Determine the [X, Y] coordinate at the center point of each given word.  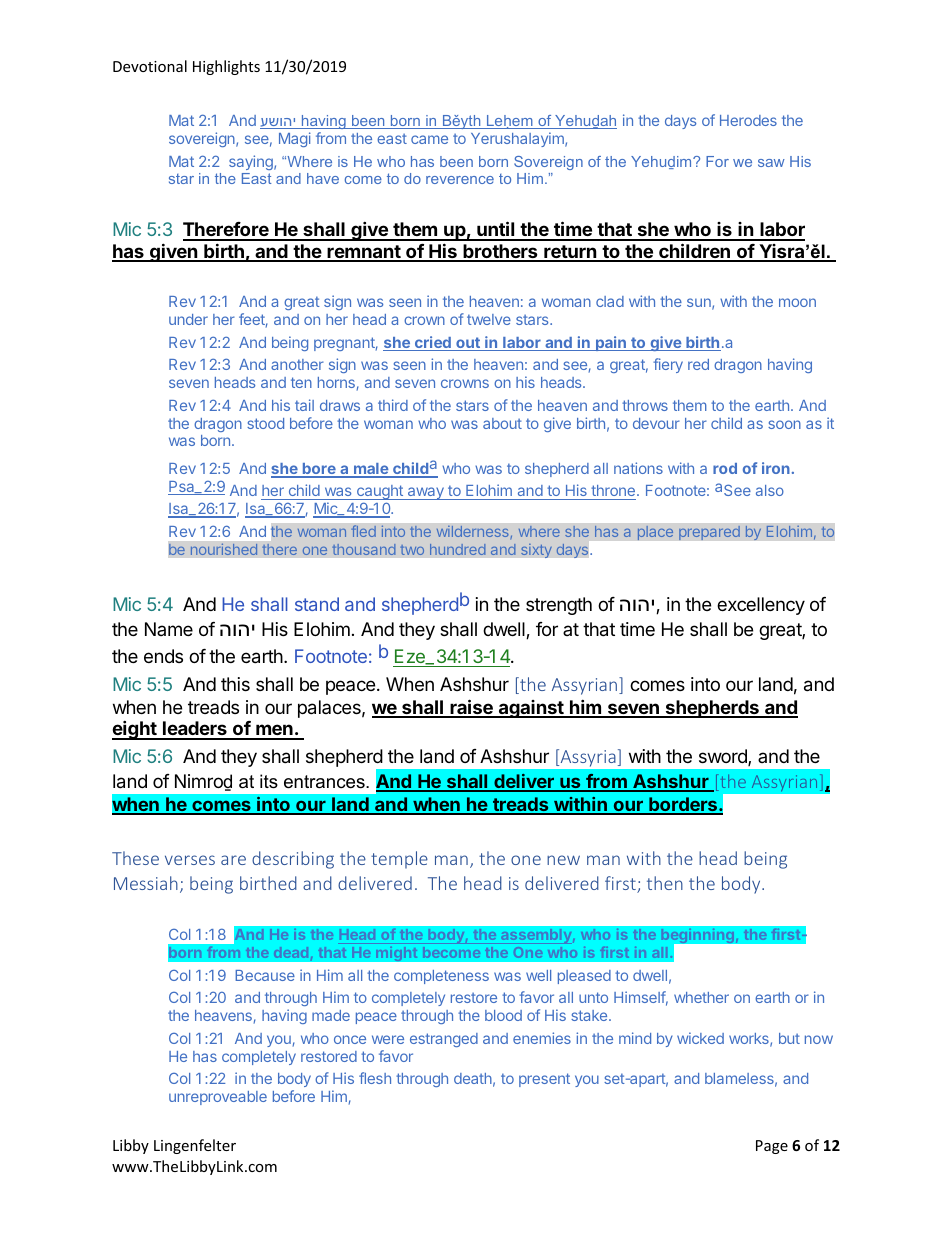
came [429, 139]
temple [399, 860]
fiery [668, 365]
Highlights [226, 67]
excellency [761, 606]
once [350, 1039]
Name [169, 629]
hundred [458, 549]
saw [771, 163]
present [544, 1080]
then [665, 883]
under [188, 319]
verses [190, 860]
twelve [489, 319]
